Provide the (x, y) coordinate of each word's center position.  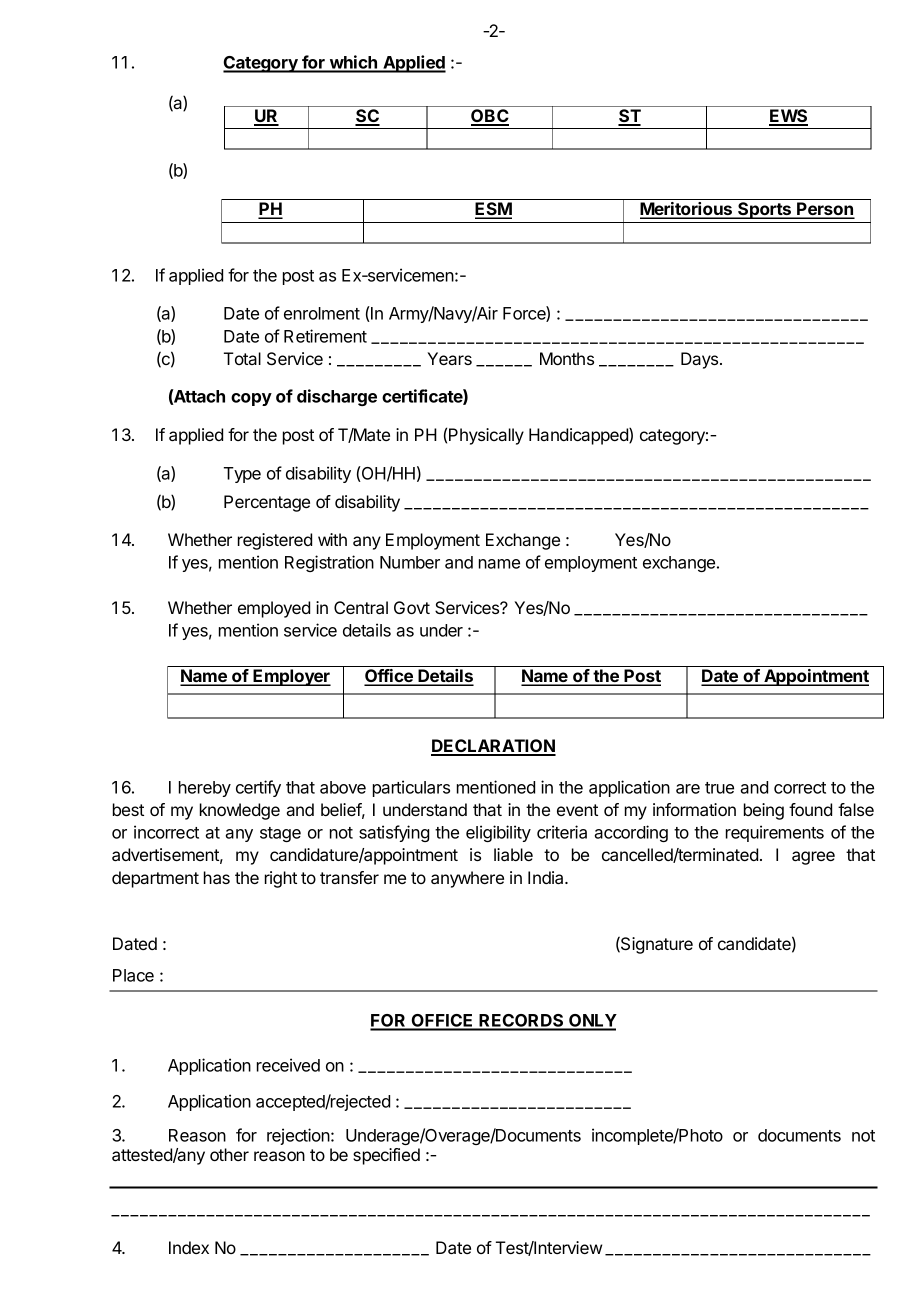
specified (386, 1156)
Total (242, 358)
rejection (299, 1136)
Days (701, 360)
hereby (205, 789)
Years (449, 358)
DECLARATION (493, 747)
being (764, 811)
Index (189, 1247)
